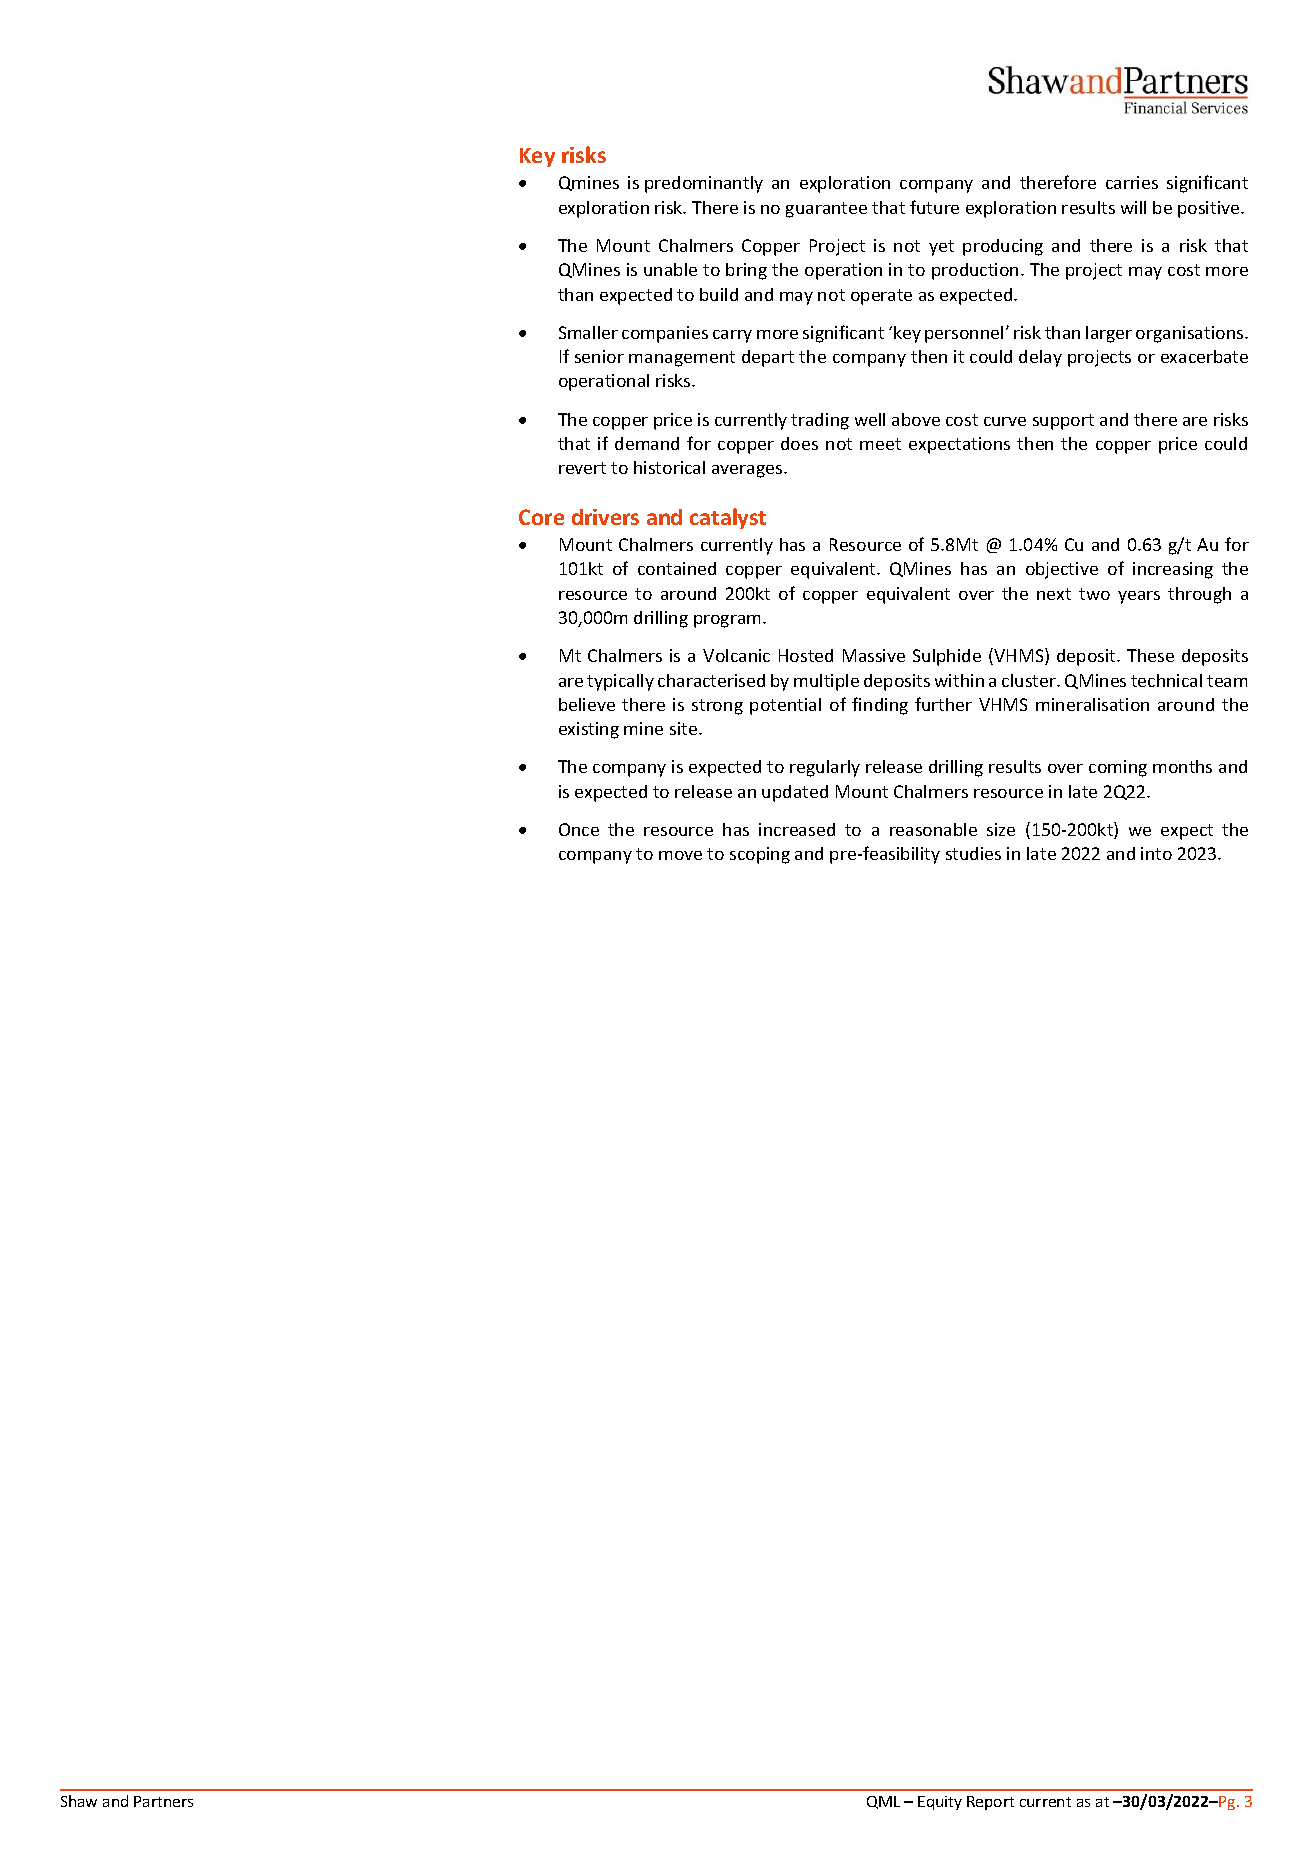  What do you see at coordinates (1156, 853) in the screenshot?
I see `into` at bounding box center [1156, 853].
